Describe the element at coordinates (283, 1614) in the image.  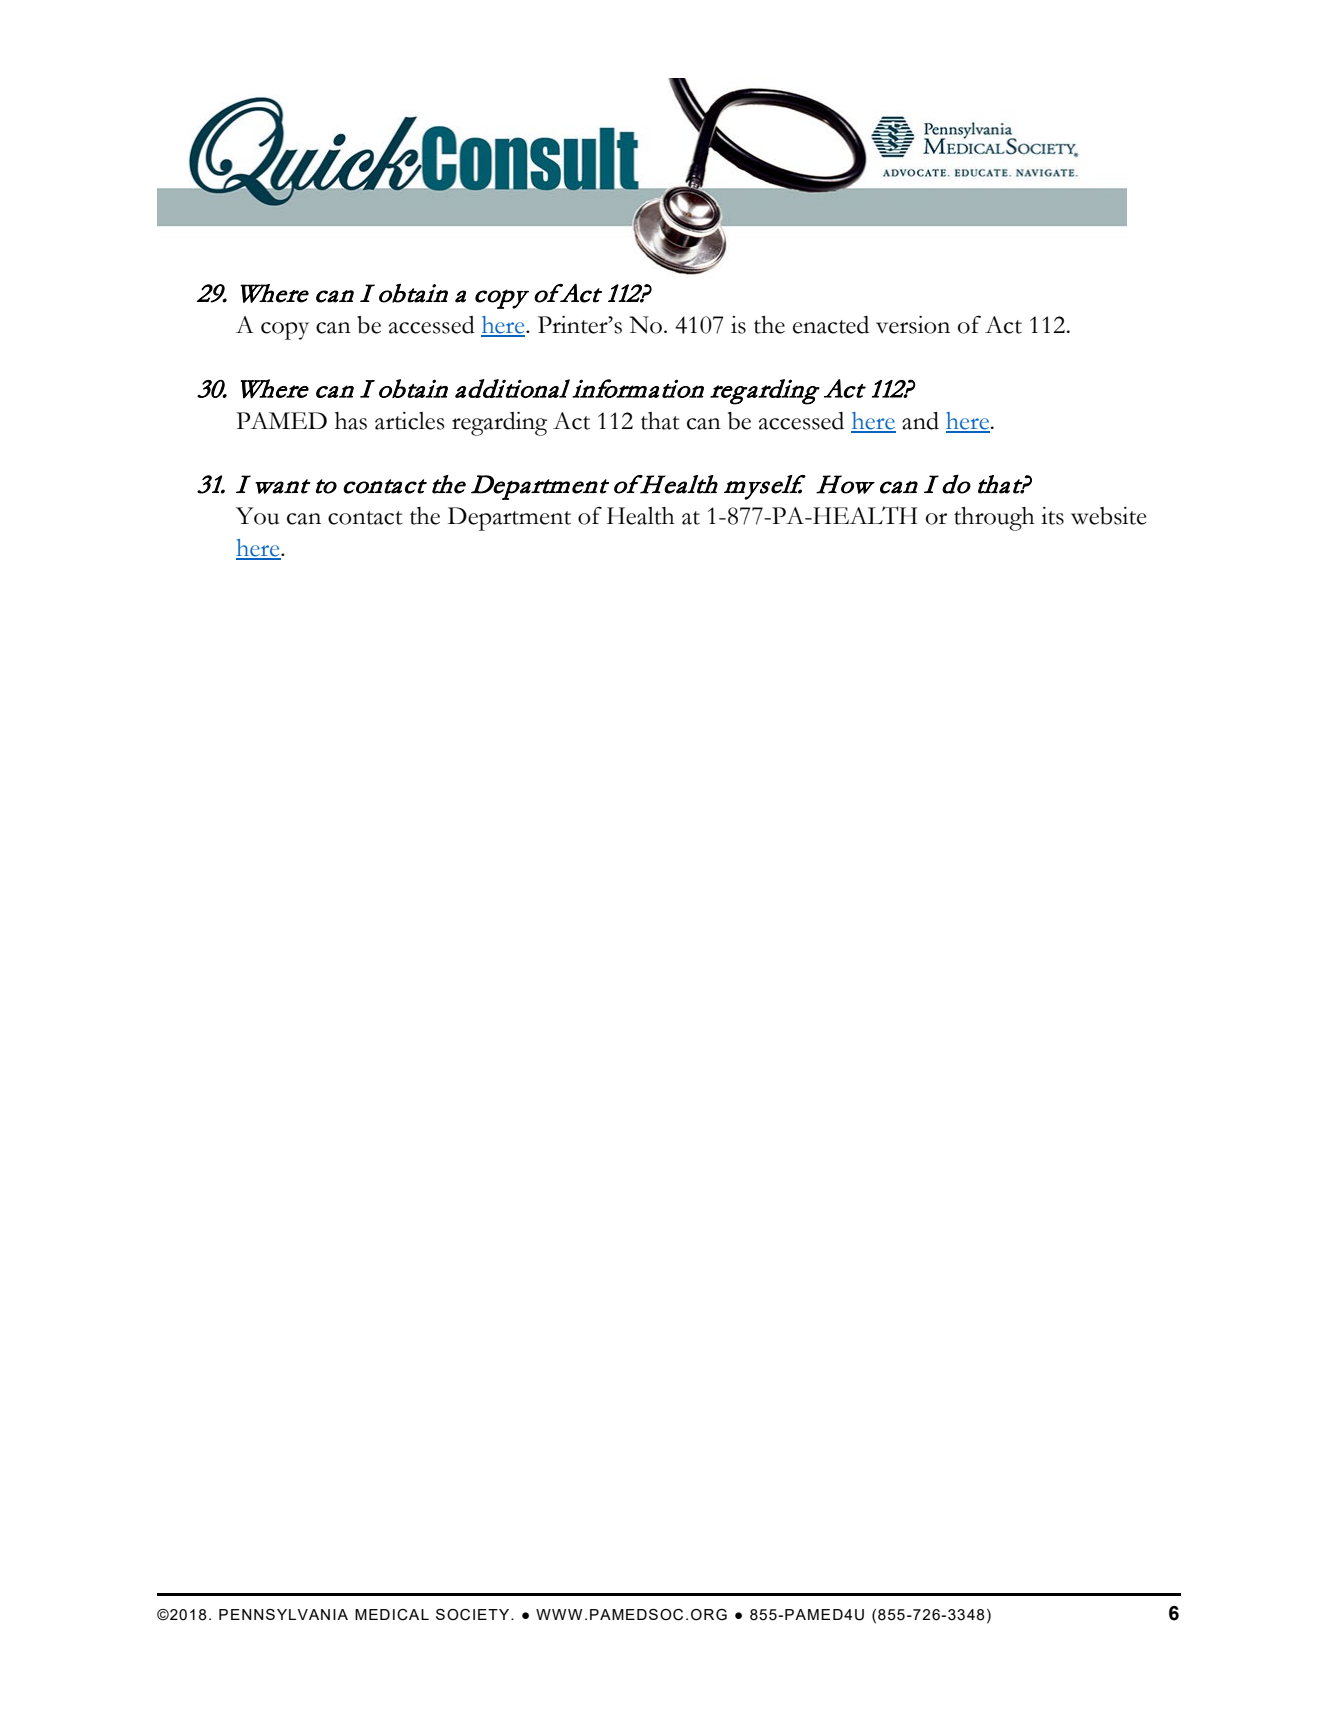
I see `PENNSYLVANIA` at that location.
